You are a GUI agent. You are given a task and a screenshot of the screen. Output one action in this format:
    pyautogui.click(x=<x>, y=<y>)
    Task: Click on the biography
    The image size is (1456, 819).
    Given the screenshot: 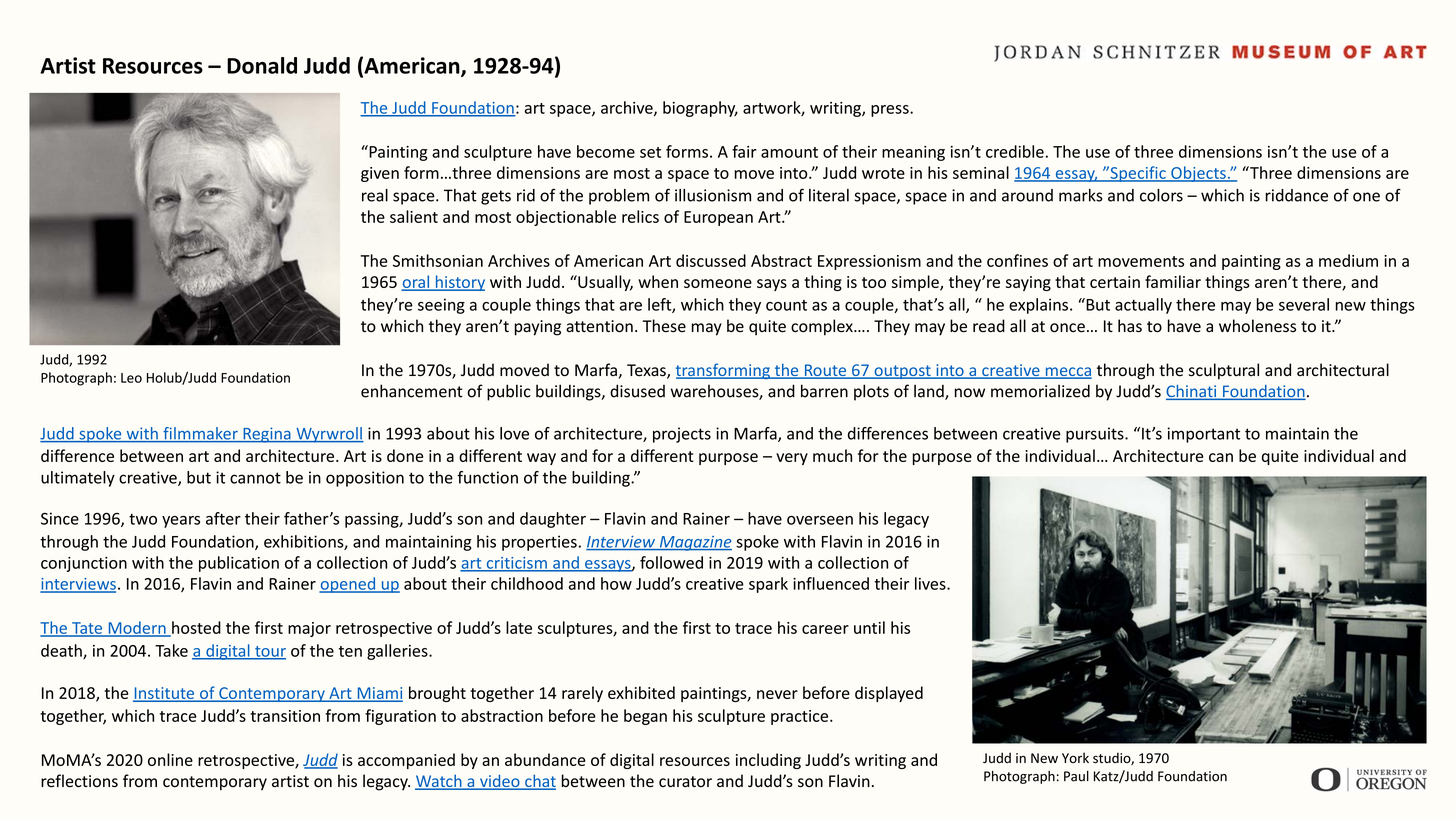 What is the action you would take?
    pyautogui.click(x=700, y=109)
